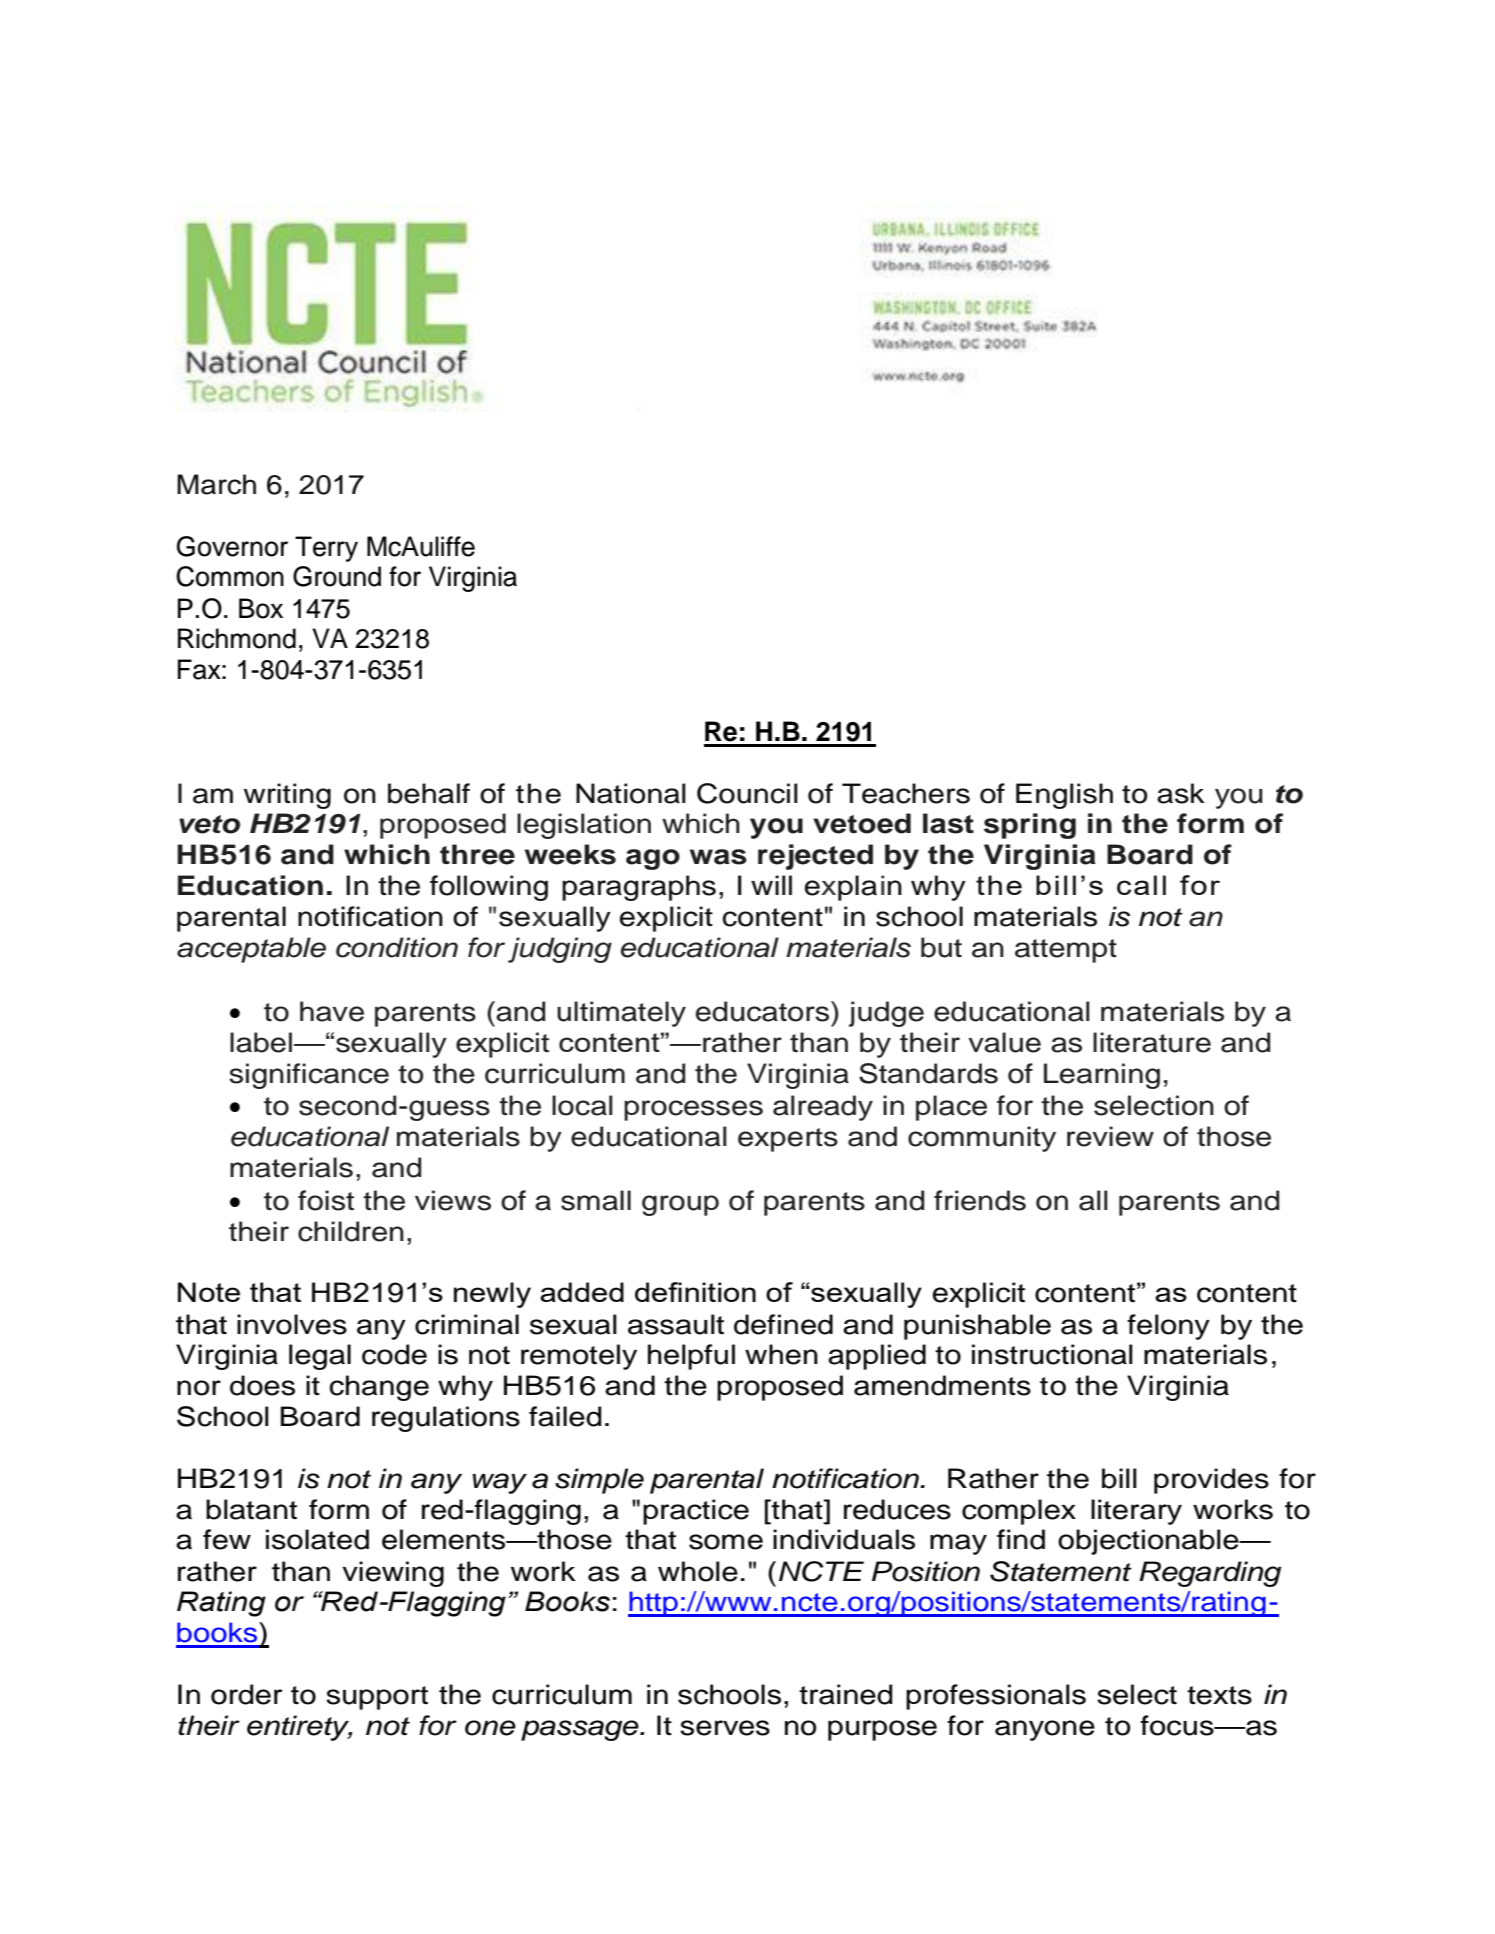 The image size is (1495, 1934). I want to click on serves, so click(725, 1728).
